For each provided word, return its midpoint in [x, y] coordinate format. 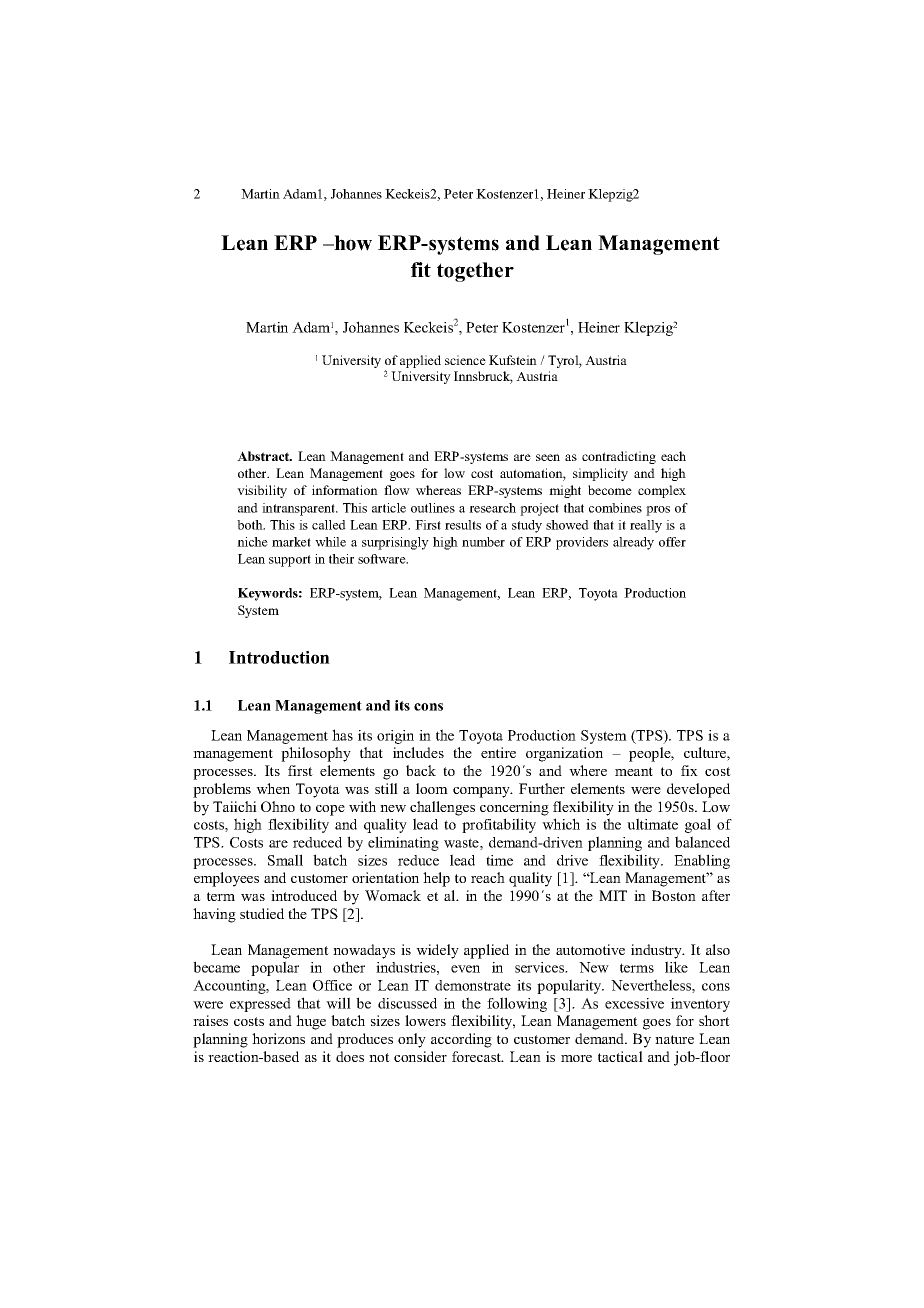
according [461, 1040]
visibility [262, 491]
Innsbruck [483, 377]
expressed [260, 1005]
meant [634, 771]
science [465, 360]
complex [662, 491]
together [475, 272]
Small [285, 860]
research [492, 508]
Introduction [279, 657]
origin [395, 737]
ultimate [652, 824]
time [499, 860]
